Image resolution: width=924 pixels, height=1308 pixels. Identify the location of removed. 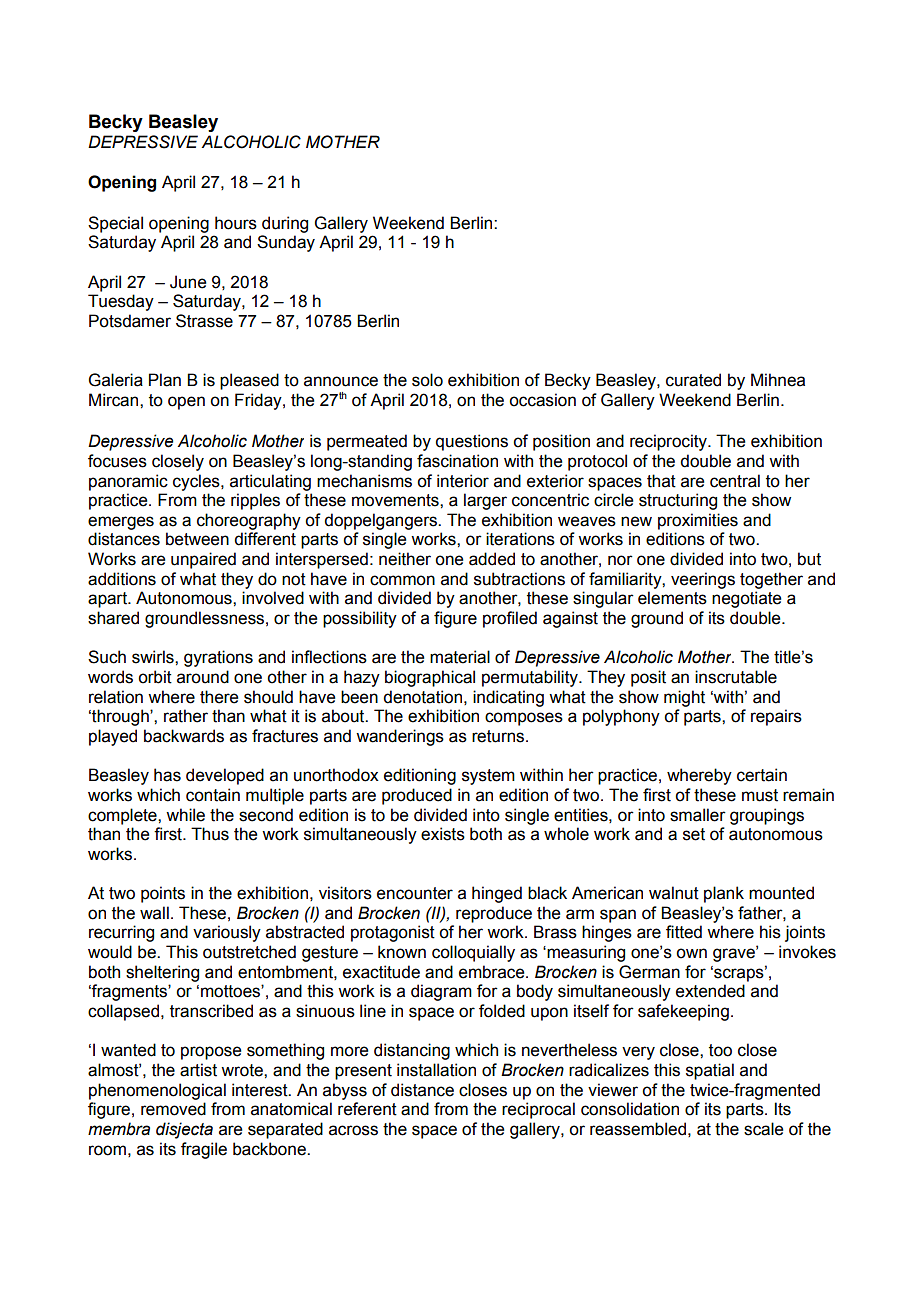
(173, 1109).
